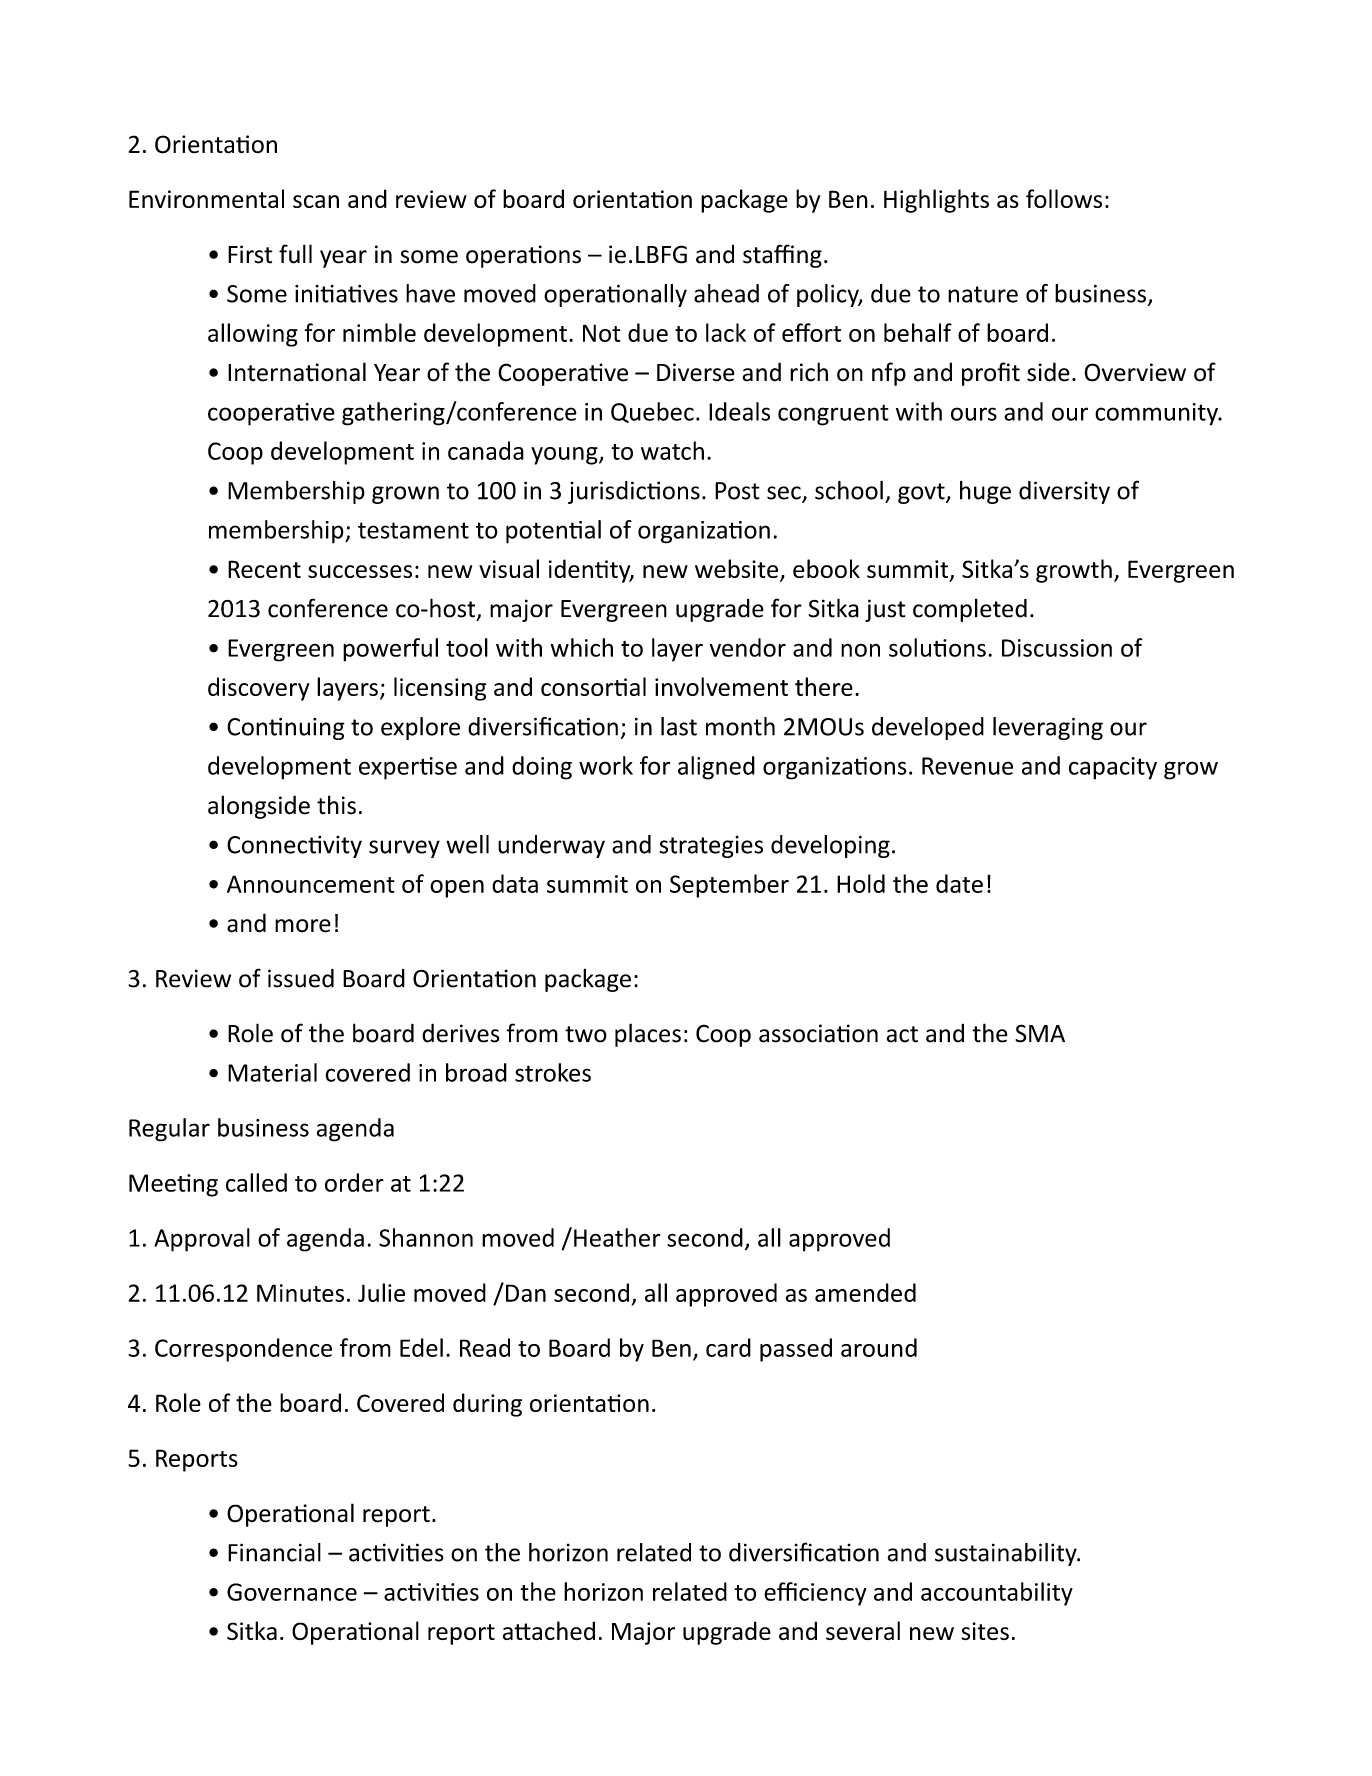 The width and height of the page is (1372, 1776). I want to click on Governance, so click(292, 1592).
